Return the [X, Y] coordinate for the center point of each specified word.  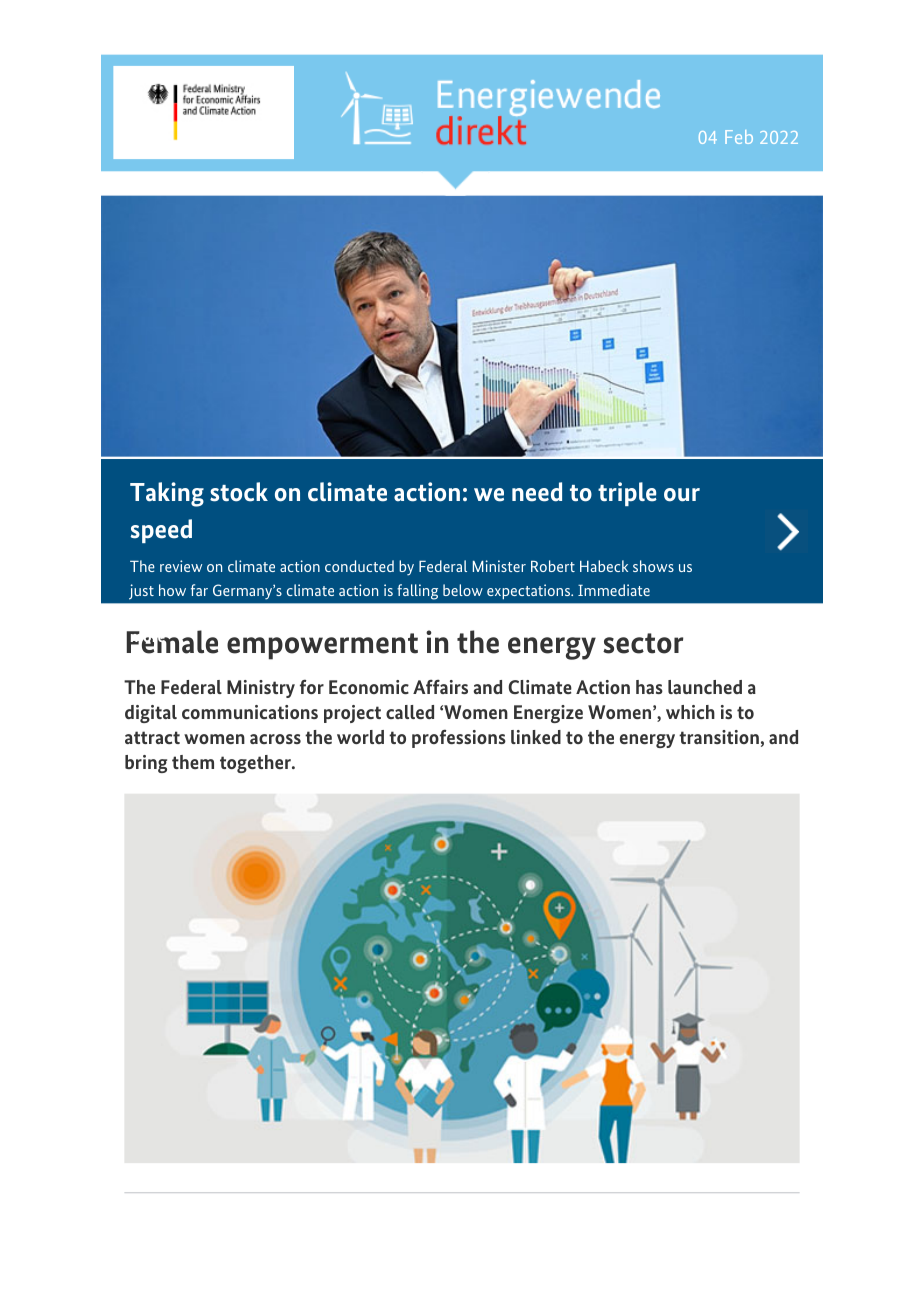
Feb [739, 137]
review [181, 566]
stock [239, 492]
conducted [359, 566]
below [463, 590]
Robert [553, 566]
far [199, 590]
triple [627, 494]
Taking [167, 494]
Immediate [614, 590]
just [141, 592]
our [682, 495]
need [537, 492]
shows [653, 566]
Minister [499, 566]
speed [161, 531]
